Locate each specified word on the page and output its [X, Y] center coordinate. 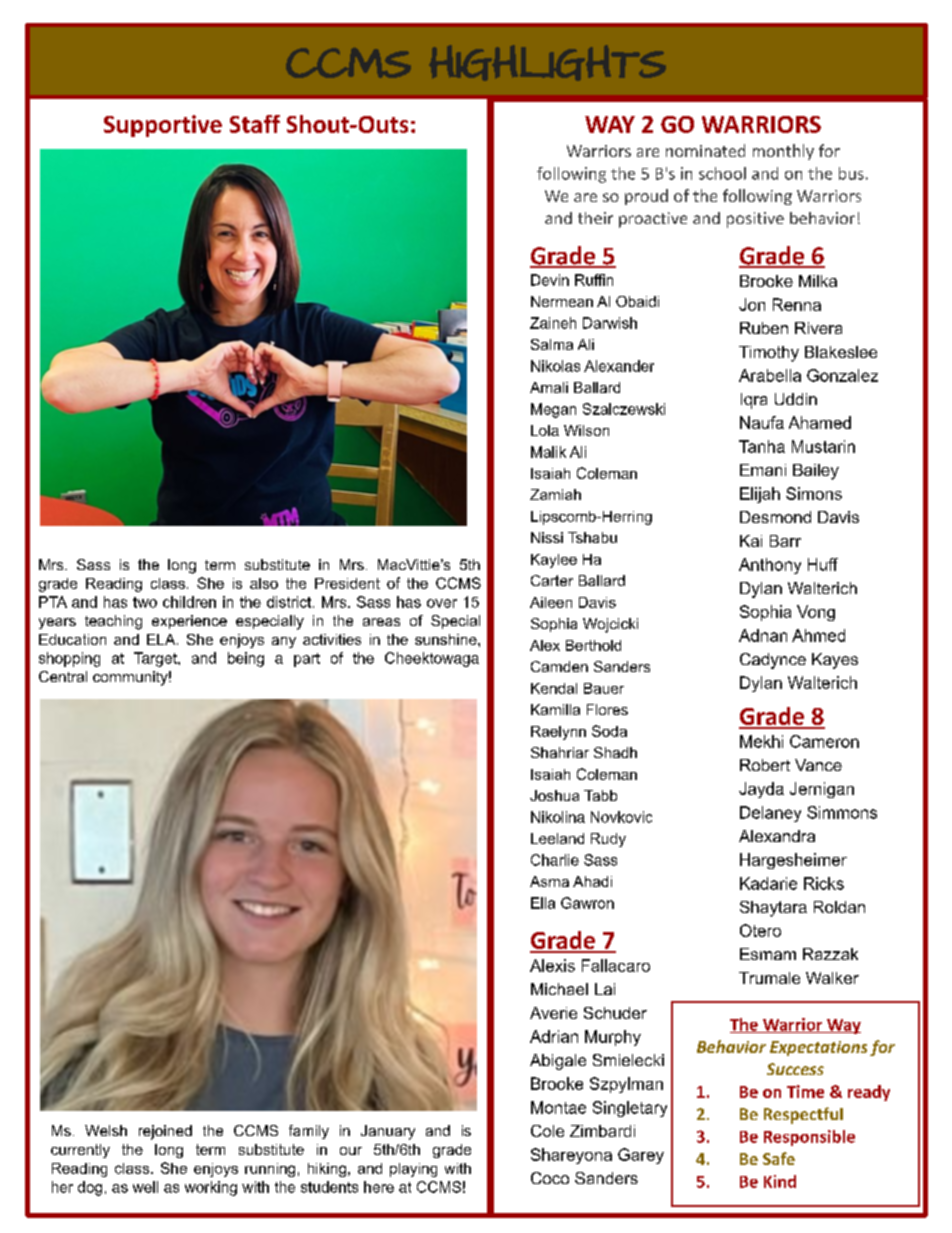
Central [63, 676]
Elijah [760, 495]
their [595, 218]
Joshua [554, 795]
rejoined [165, 1132]
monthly [783, 152]
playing [413, 1170]
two [145, 602]
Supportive [163, 126]
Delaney [770, 814]
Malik [548, 452]
